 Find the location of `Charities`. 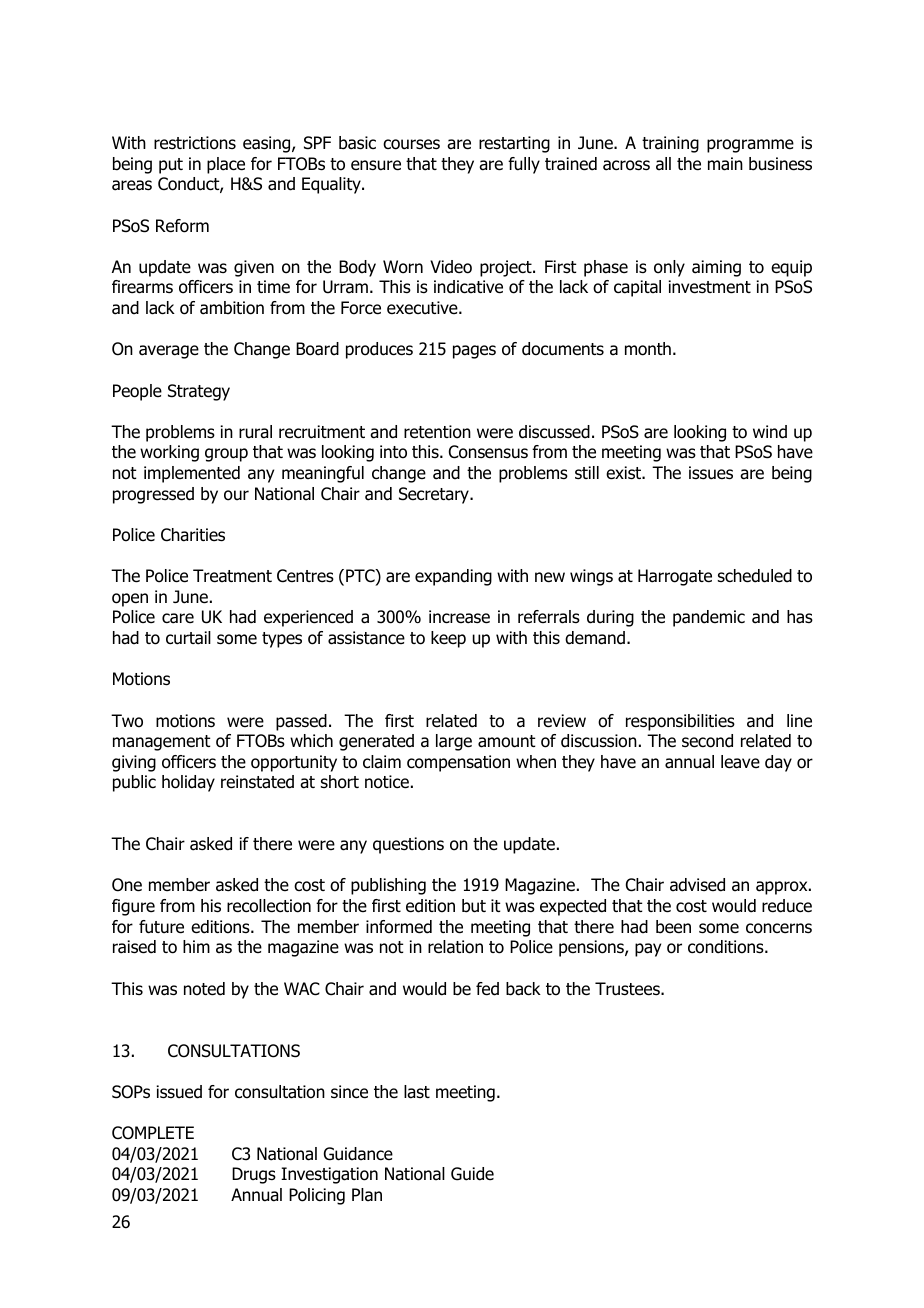

Charities is located at coordinates (193, 535).
